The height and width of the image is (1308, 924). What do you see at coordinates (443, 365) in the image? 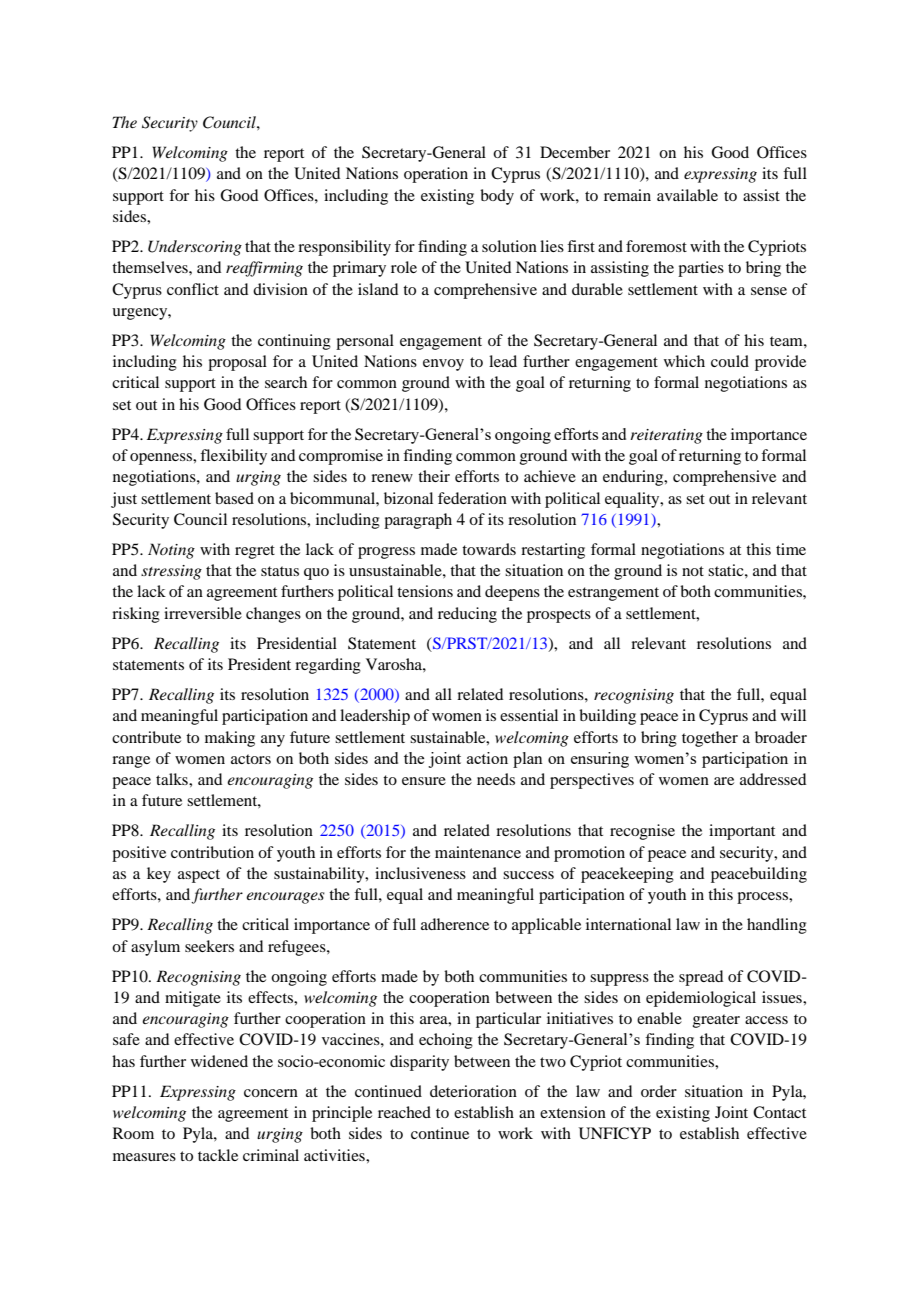
I see `envoy` at bounding box center [443, 365].
